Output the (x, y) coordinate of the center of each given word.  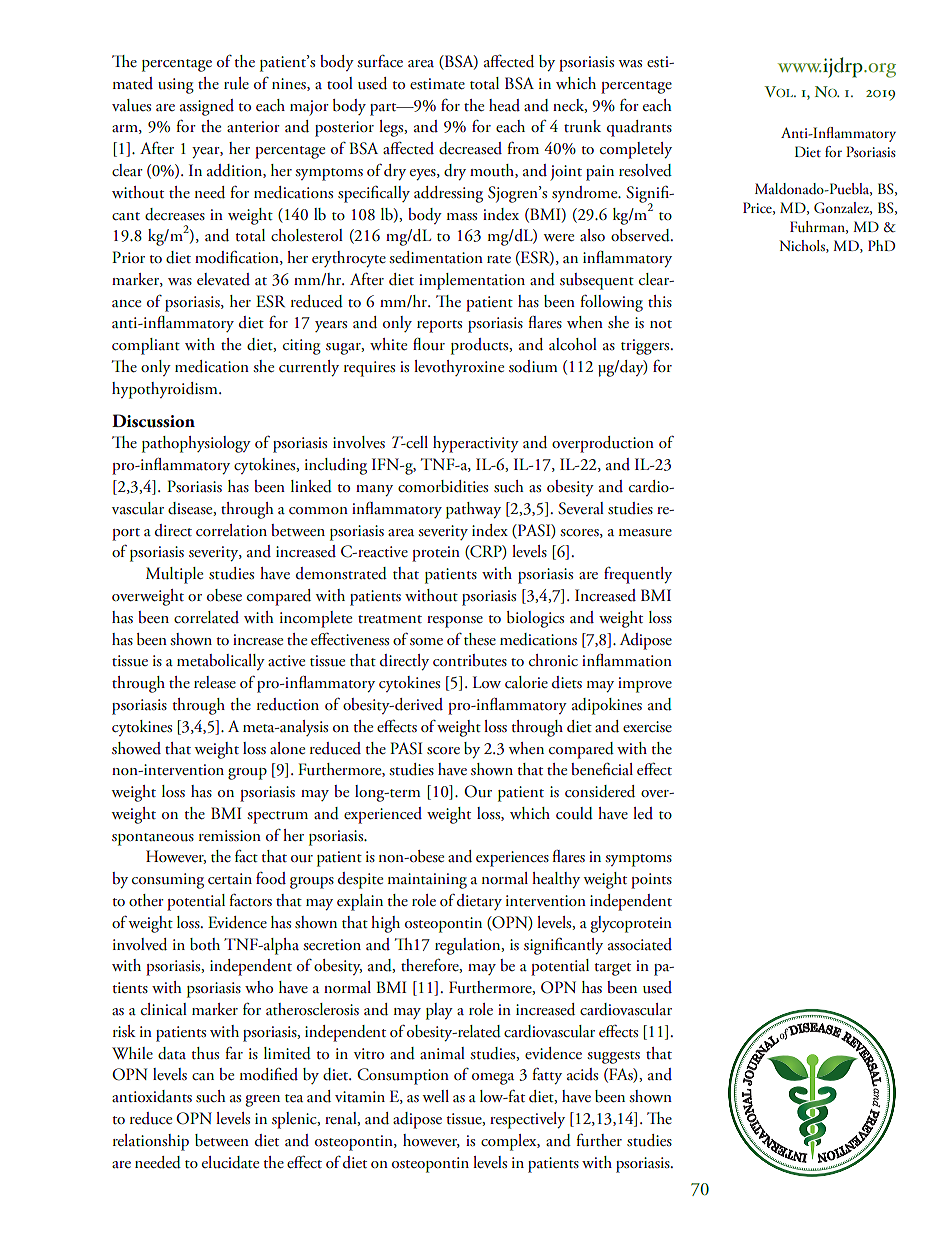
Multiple (174, 575)
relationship (151, 1142)
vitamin (360, 1096)
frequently (638, 575)
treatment (390, 619)
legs (392, 128)
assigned (207, 107)
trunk (582, 126)
